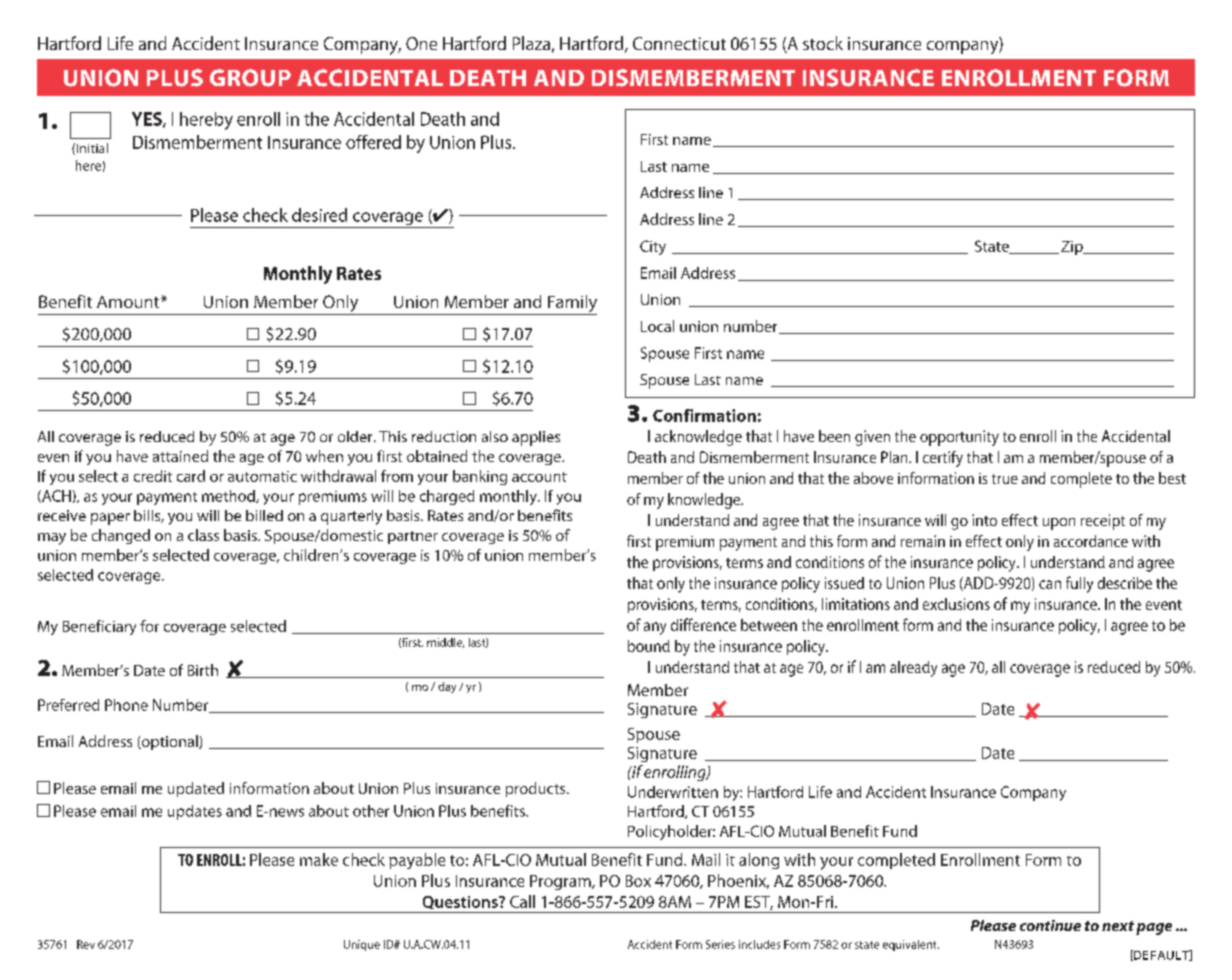 Image resolution: width=1232 pixels, height=980 pixels. I want to click on opportunity, so click(959, 438).
